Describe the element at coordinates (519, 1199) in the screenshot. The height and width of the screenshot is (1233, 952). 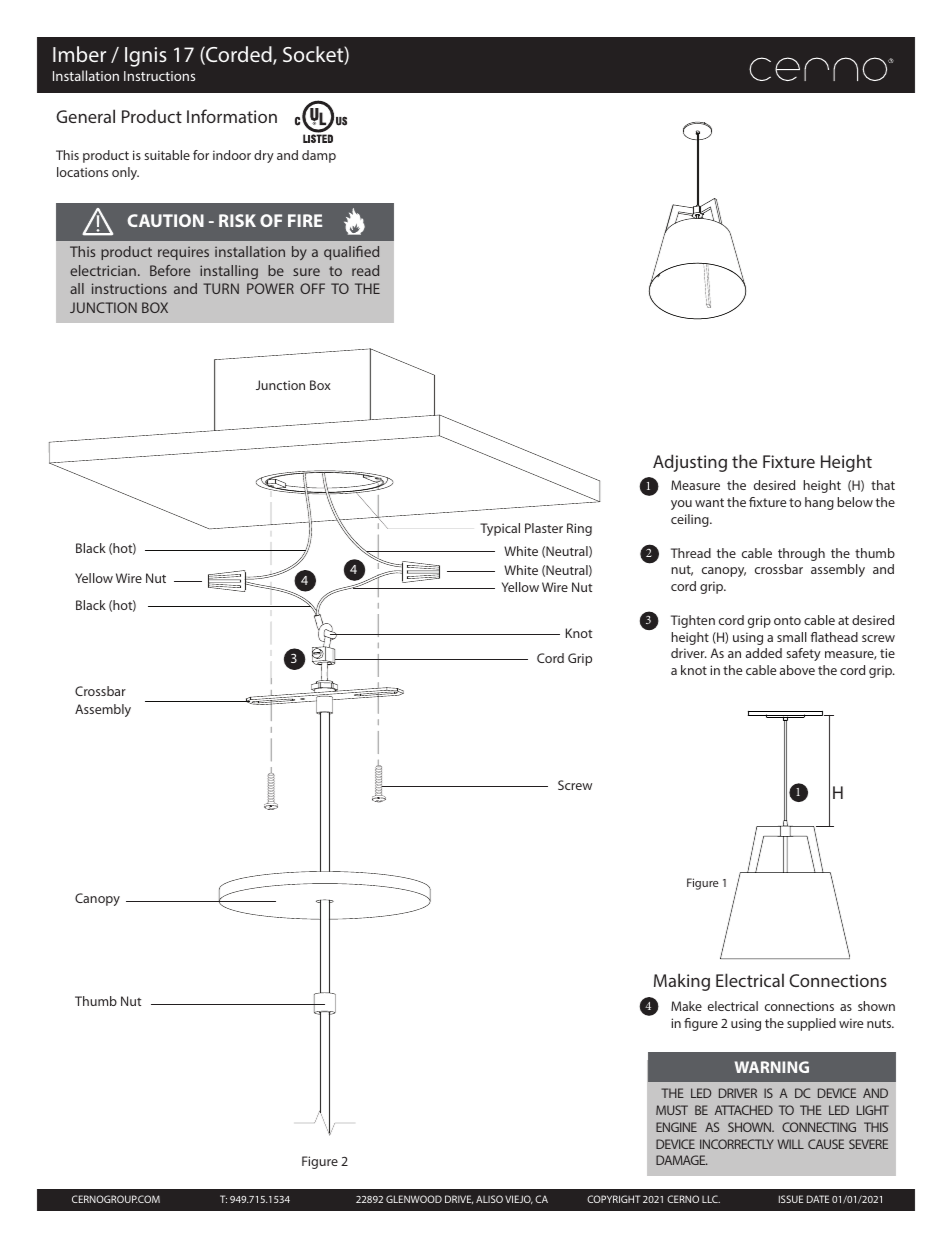
I see `VIEJO` at that location.
